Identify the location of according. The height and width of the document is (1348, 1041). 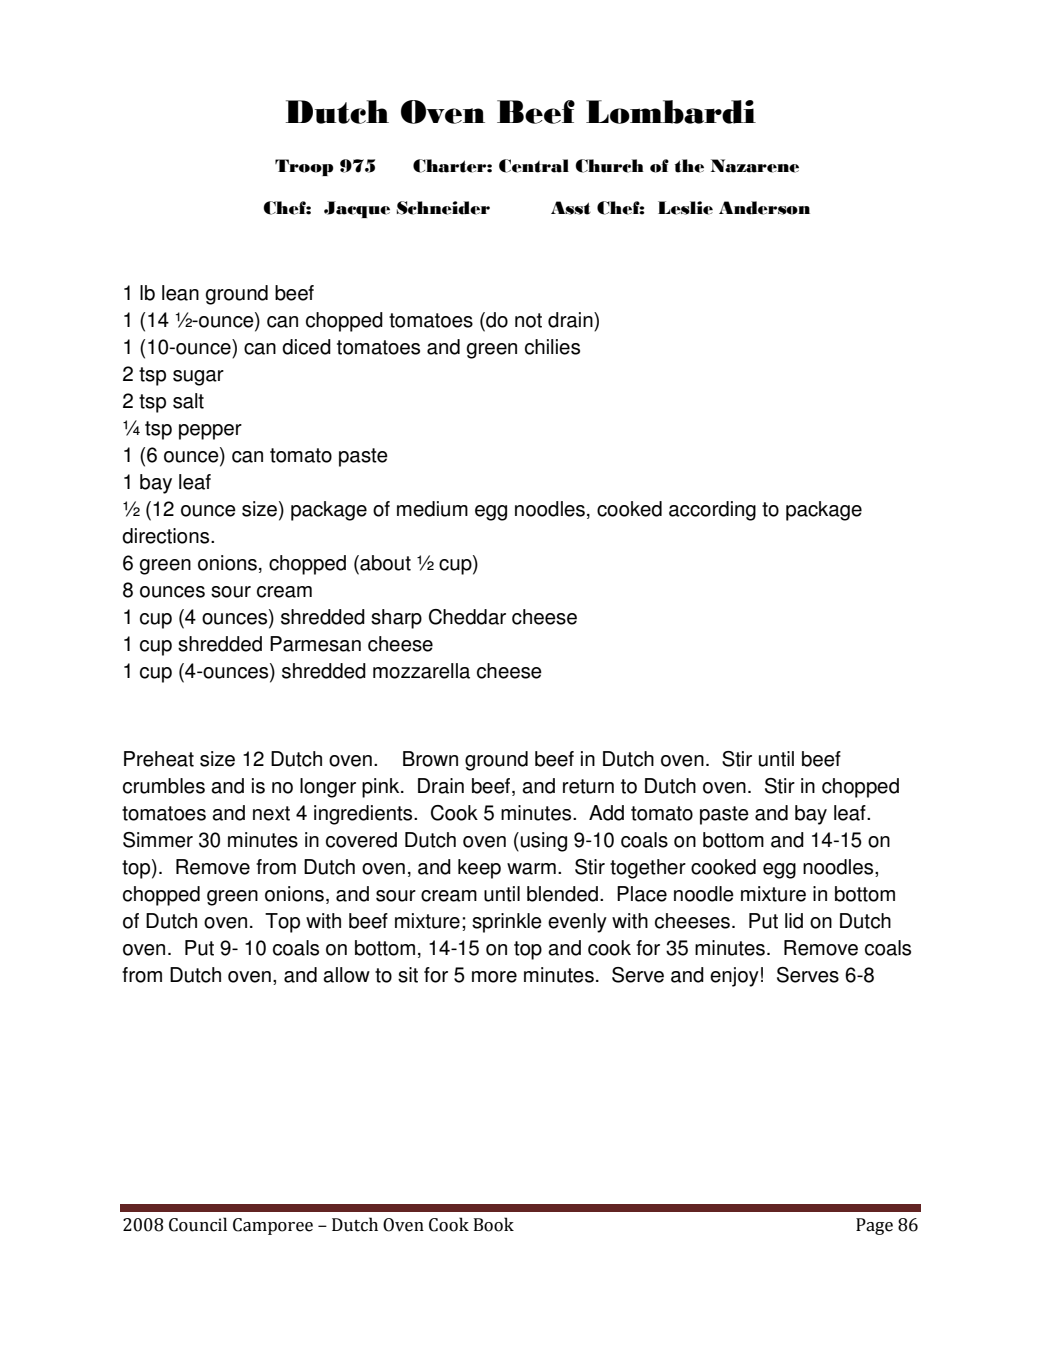
(712, 511).
